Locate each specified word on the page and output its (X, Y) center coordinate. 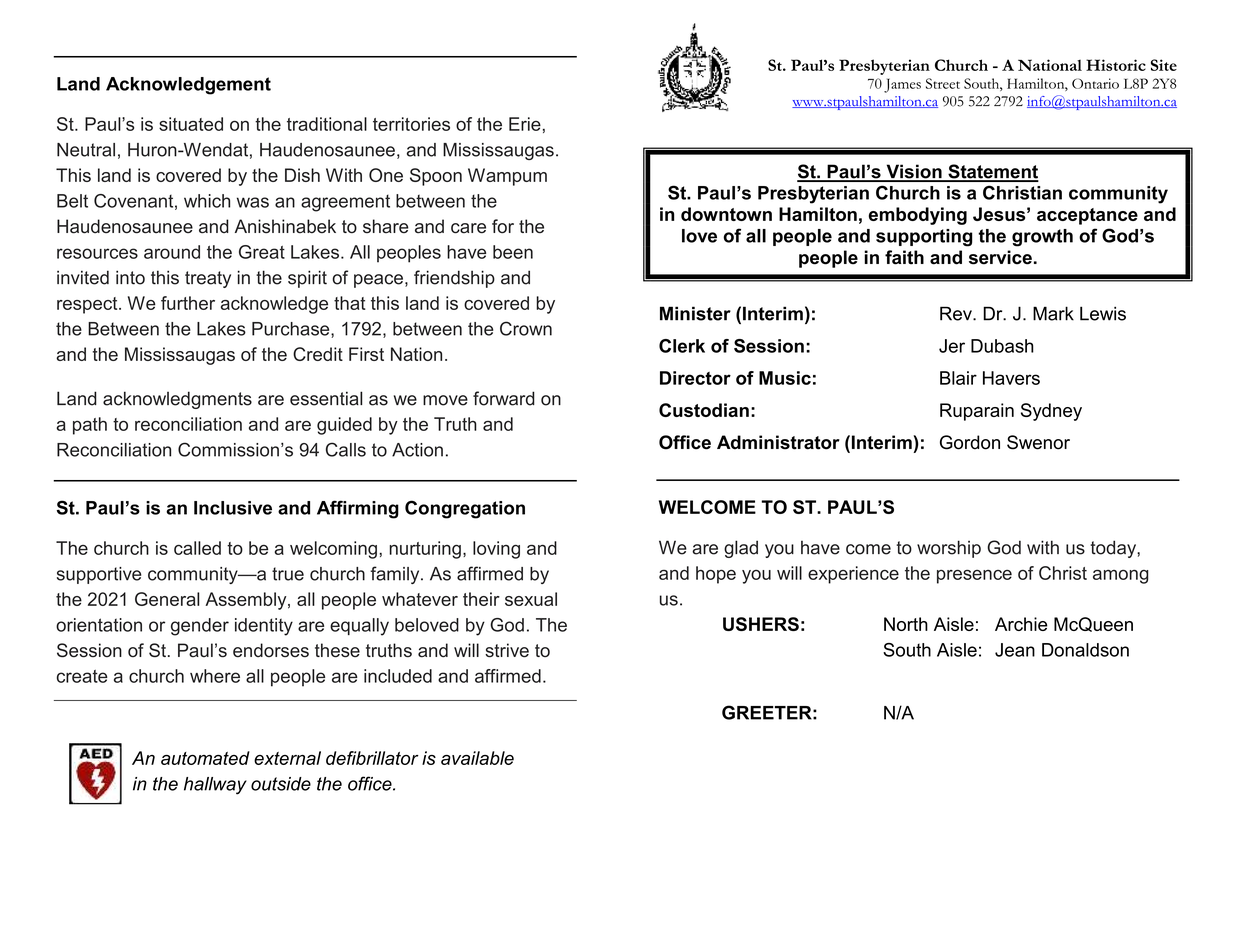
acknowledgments (177, 400)
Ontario (1095, 83)
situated (191, 124)
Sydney (1051, 412)
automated (205, 758)
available (477, 758)
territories (411, 124)
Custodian (704, 410)
